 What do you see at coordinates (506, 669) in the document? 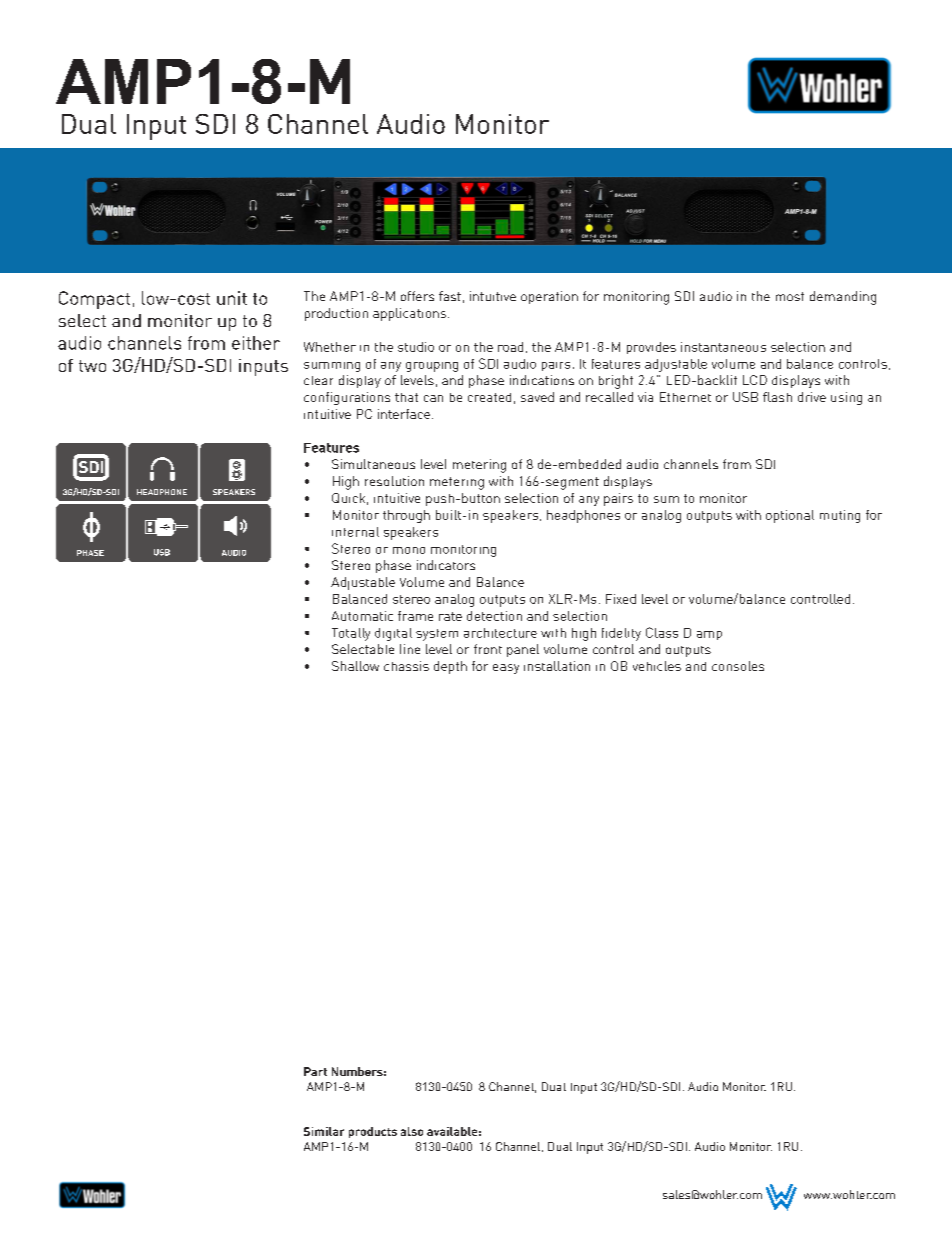
I see `easy` at bounding box center [506, 669].
